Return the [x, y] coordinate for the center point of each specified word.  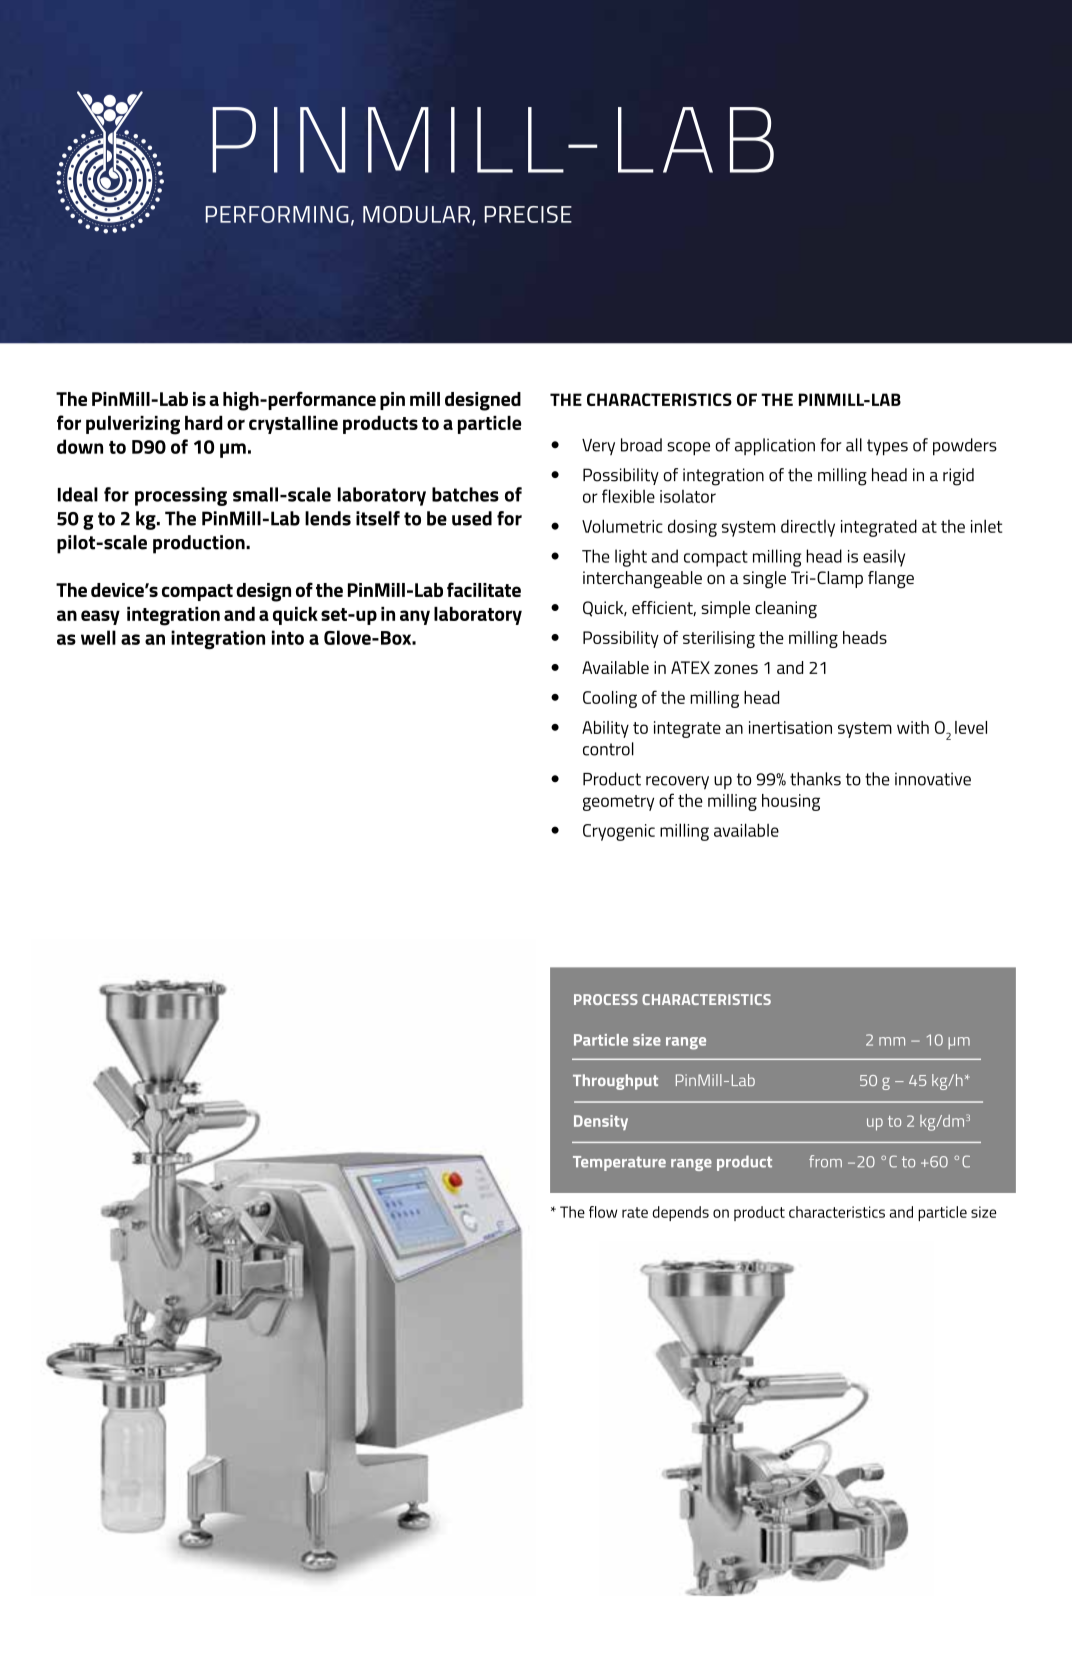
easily [884, 558]
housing [791, 802]
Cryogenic [619, 832]
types [887, 447]
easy [100, 617]
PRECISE [528, 214]
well [98, 637]
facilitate [484, 589]
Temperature [619, 1163]
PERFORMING [277, 214]
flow [603, 1212]
